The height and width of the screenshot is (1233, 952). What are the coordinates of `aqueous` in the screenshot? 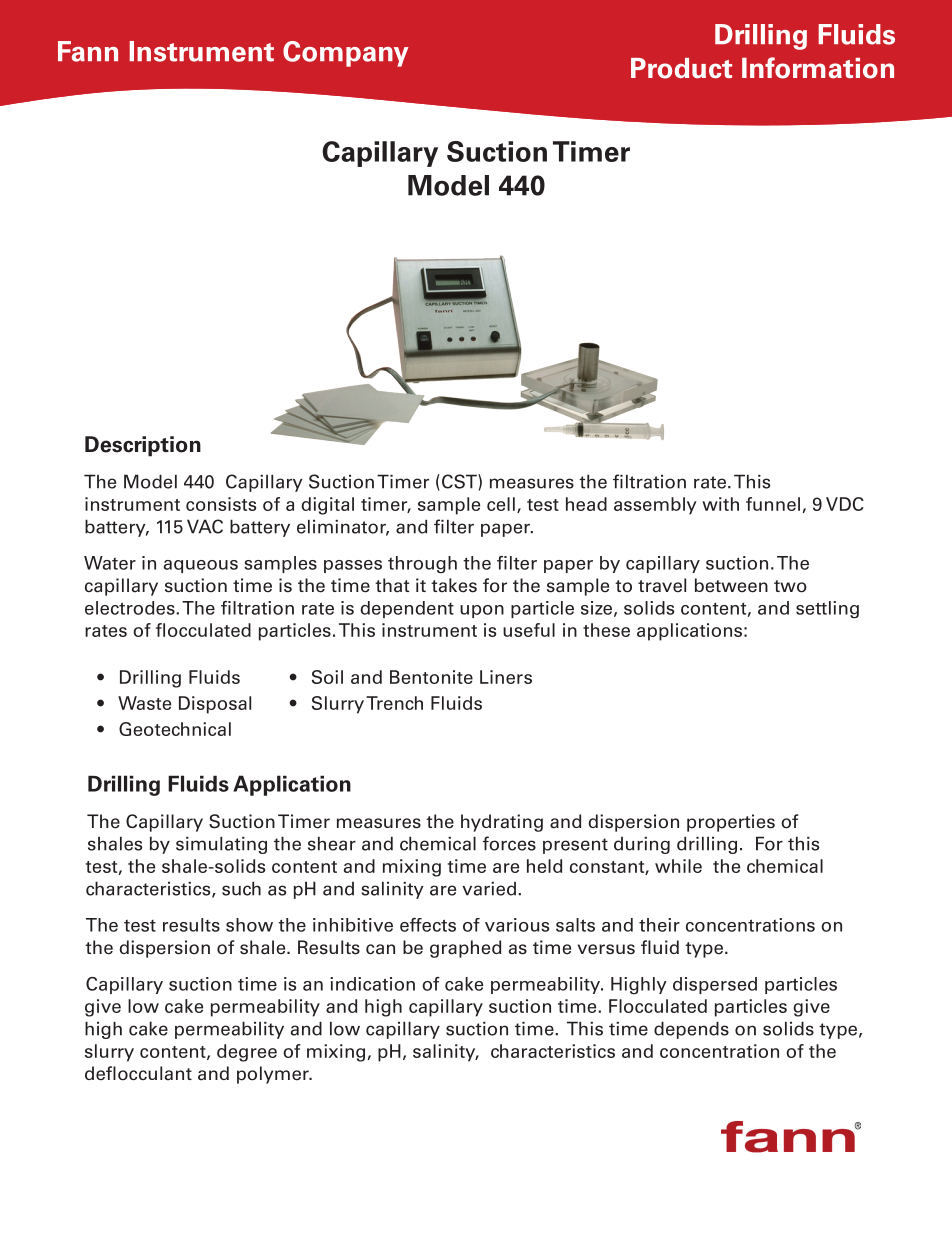 It's located at (201, 566).
